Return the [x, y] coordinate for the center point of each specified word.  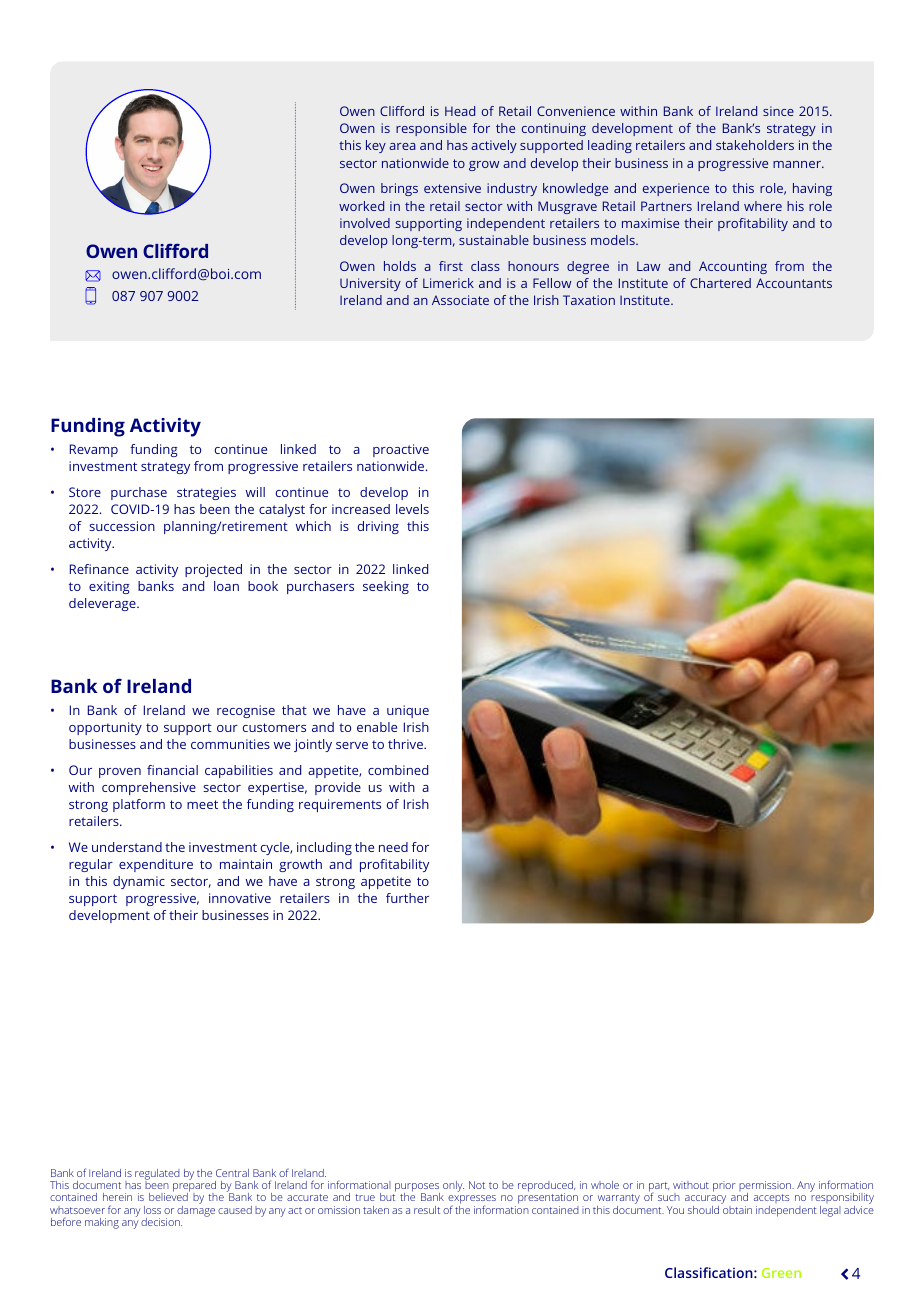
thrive [406, 744]
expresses [472, 1201]
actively [494, 146]
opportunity [105, 728]
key [376, 146]
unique [408, 711]
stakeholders [755, 145]
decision [161, 1222]
